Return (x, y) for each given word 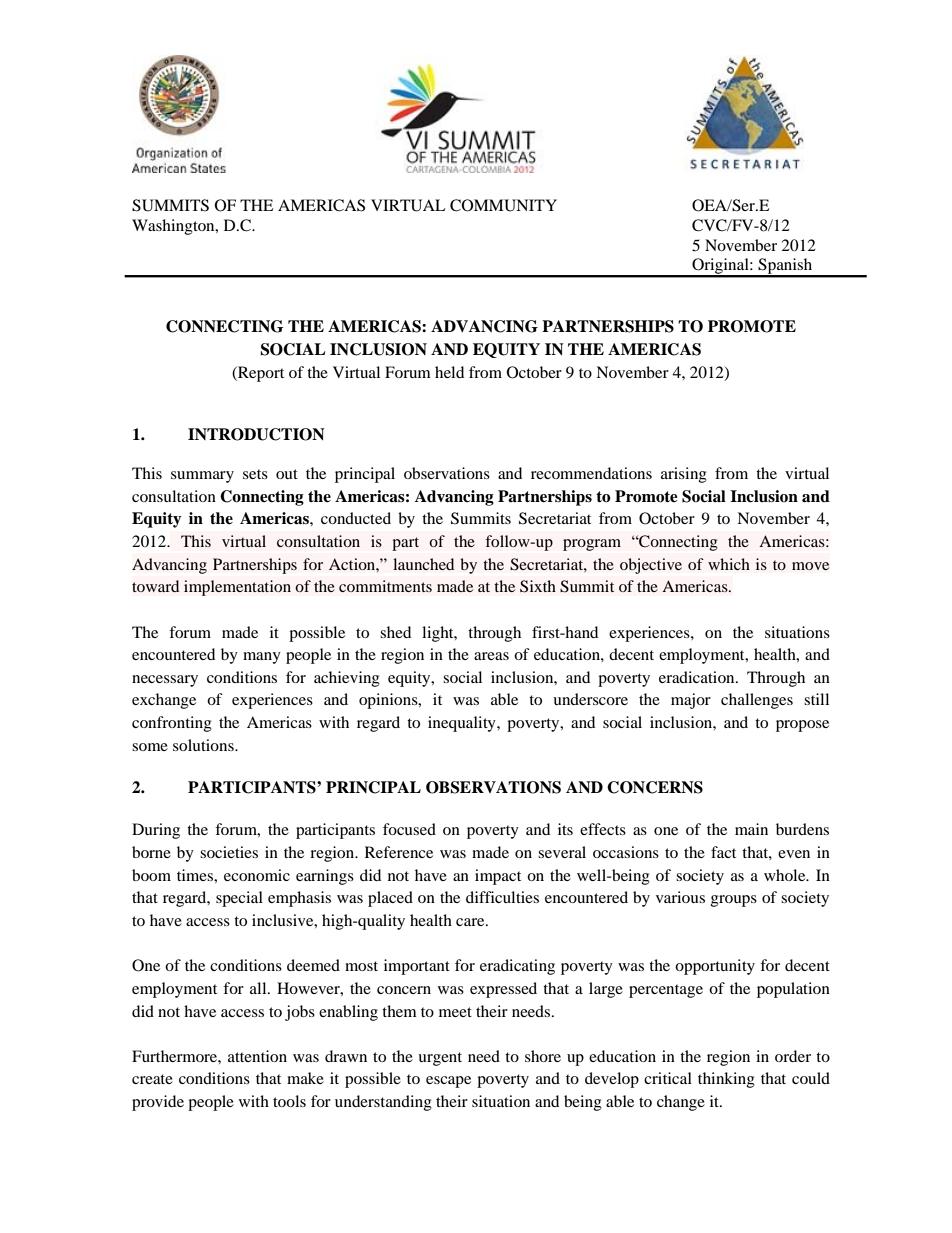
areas (491, 656)
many (262, 658)
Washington (174, 227)
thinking (726, 1080)
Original (720, 267)
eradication (698, 677)
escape (448, 1082)
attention (257, 1056)
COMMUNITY (503, 205)
